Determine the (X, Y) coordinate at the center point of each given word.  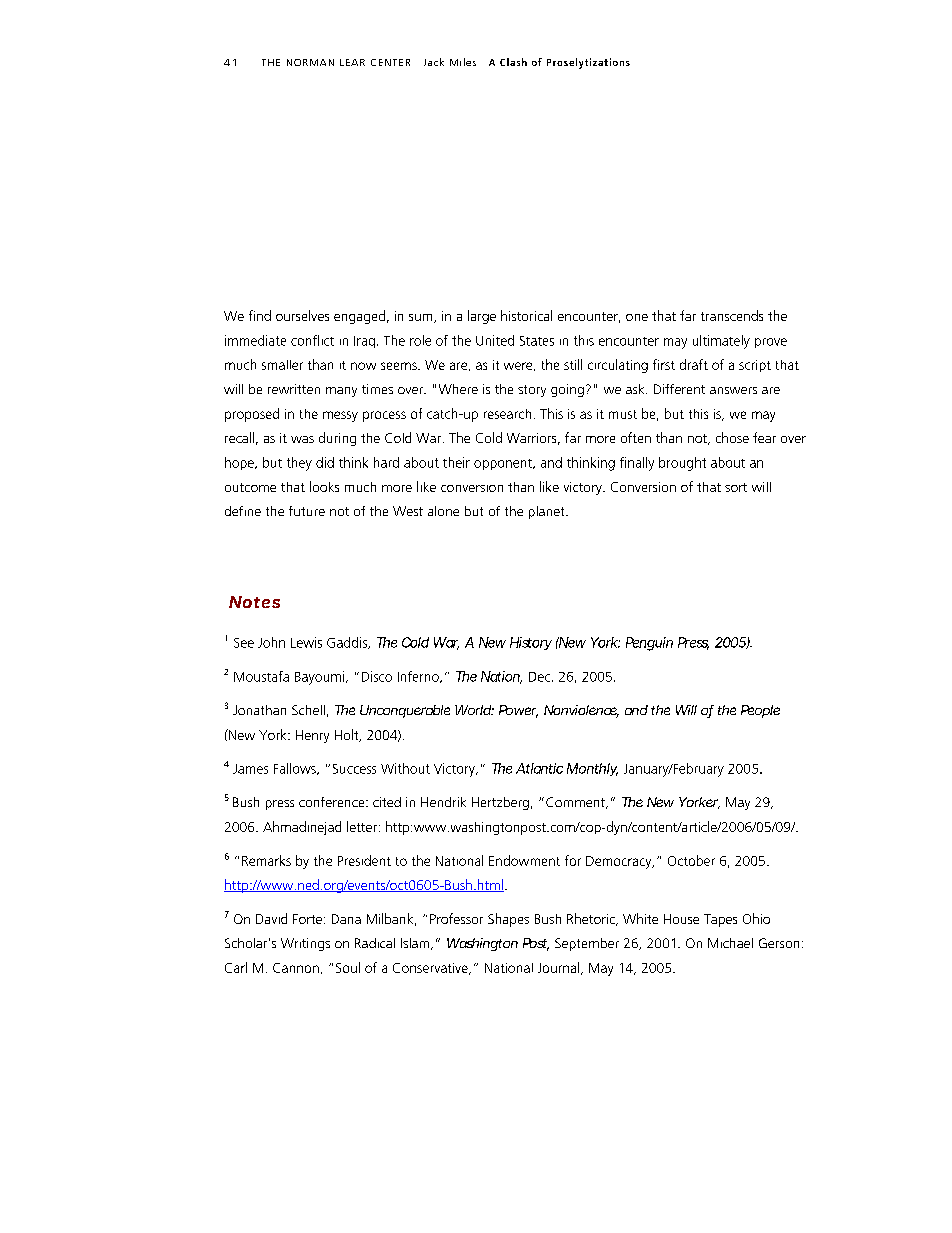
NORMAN (310, 62)
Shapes (508, 920)
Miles (463, 62)
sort (736, 487)
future (307, 511)
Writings (305, 944)
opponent (504, 464)
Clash (513, 62)
